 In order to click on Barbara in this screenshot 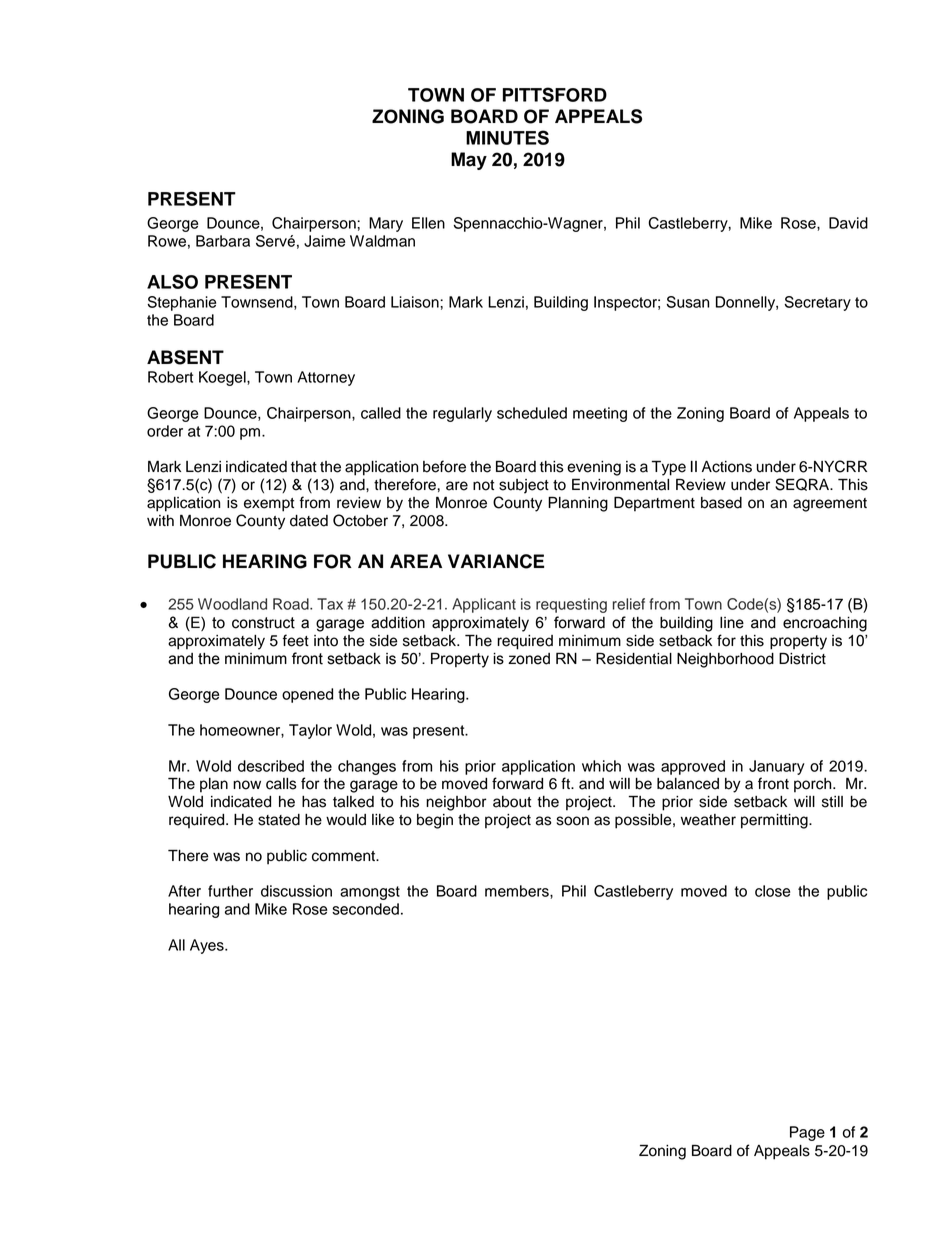, I will do `click(223, 241)`.
